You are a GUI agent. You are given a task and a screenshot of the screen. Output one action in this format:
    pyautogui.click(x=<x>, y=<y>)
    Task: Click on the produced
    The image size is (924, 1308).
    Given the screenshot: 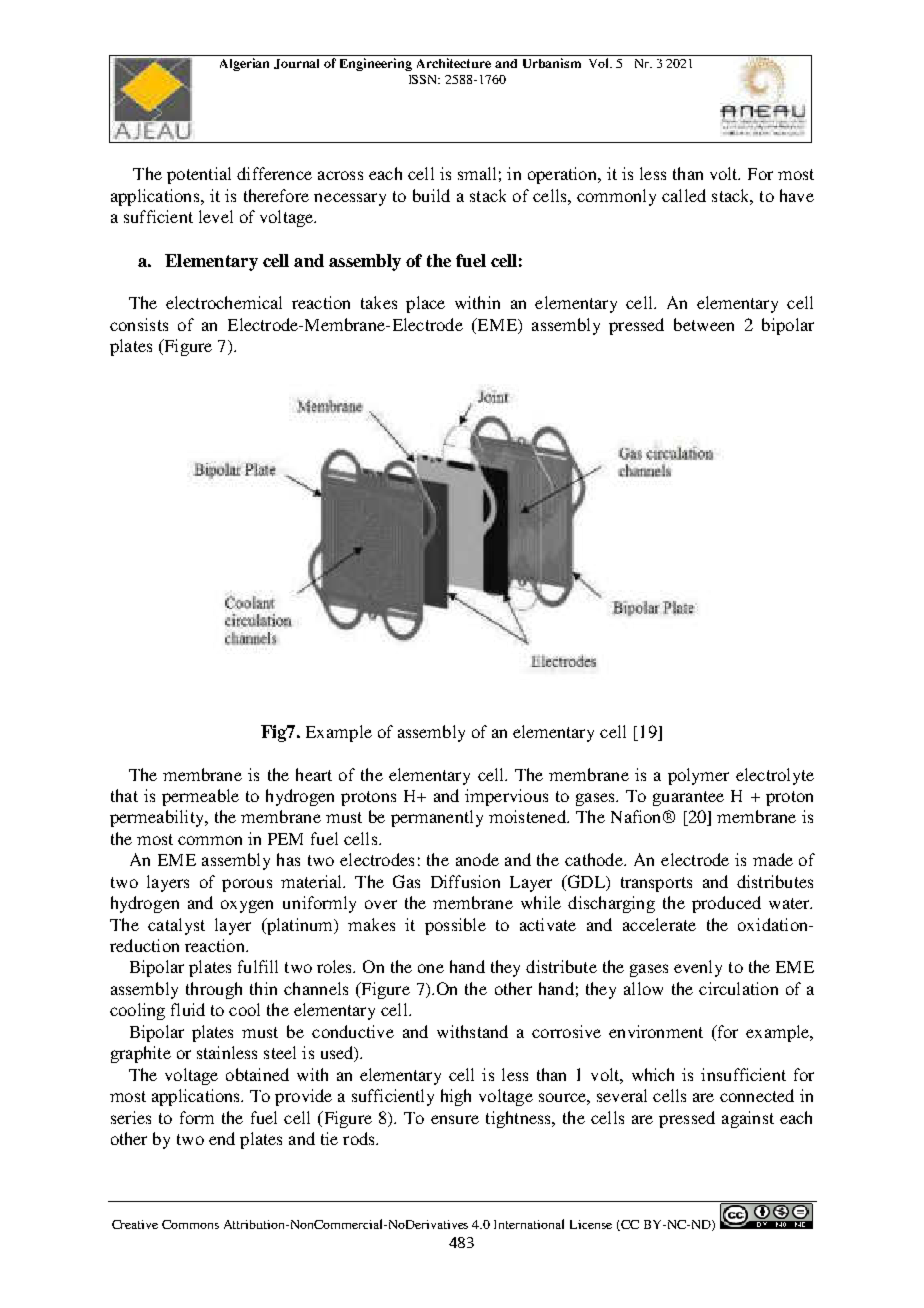 What is the action you would take?
    pyautogui.click(x=726, y=904)
